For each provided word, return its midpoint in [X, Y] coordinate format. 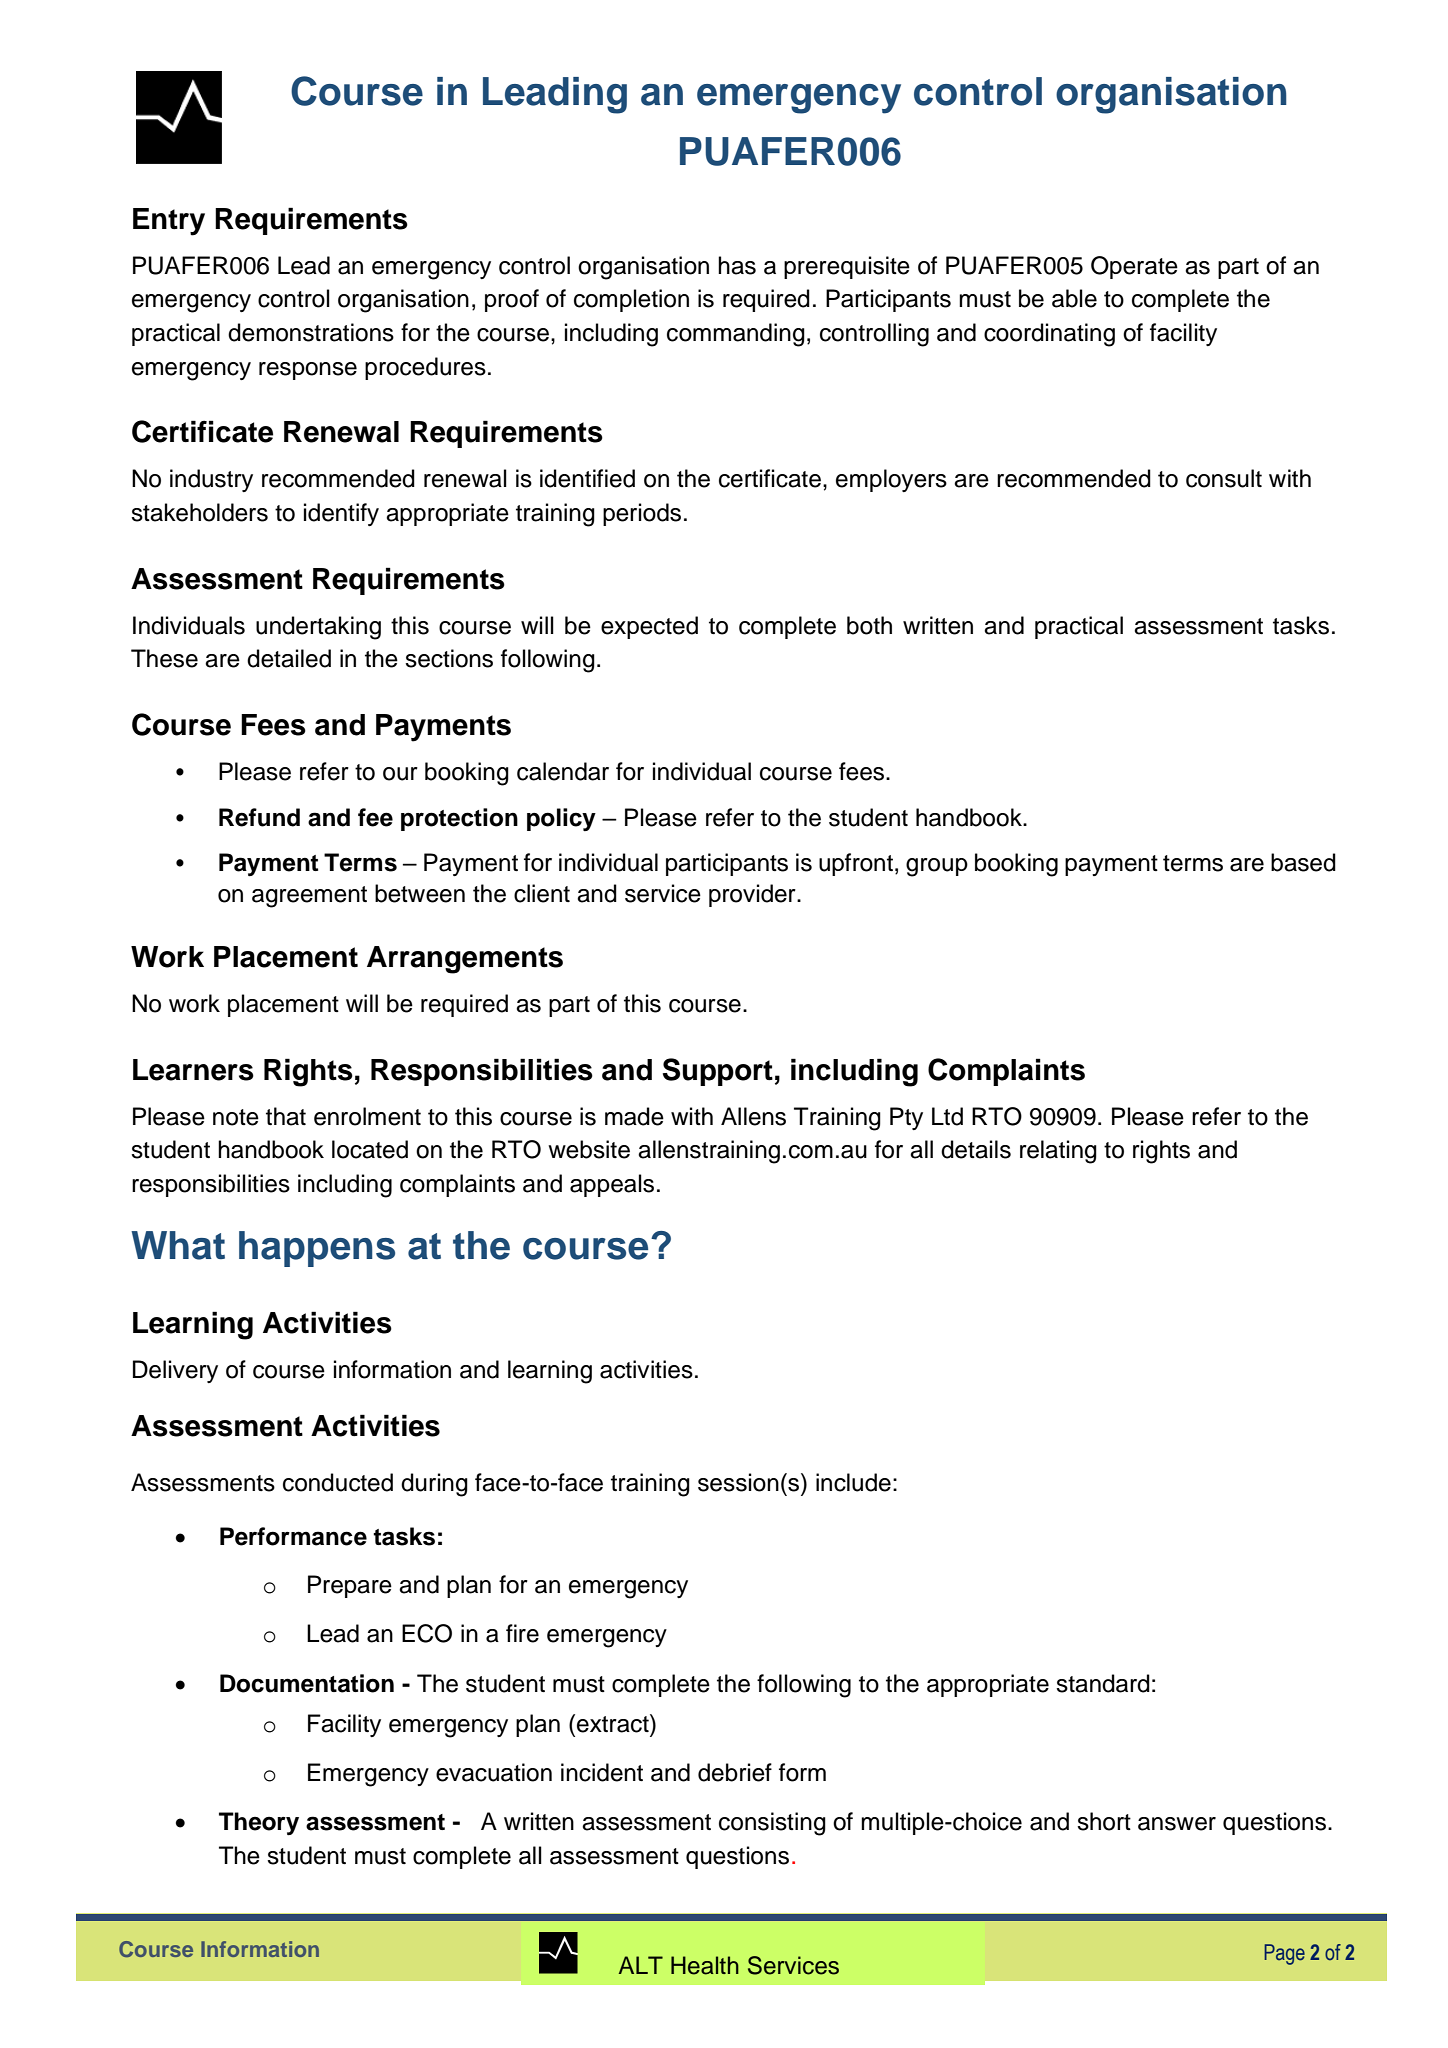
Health [705, 1965]
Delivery [175, 1371]
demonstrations [311, 332]
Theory [259, 1823]
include [853, 1482]
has [737, 265]
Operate [1134, 267]
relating [1058, 1152]
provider [753, 895]
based [1303, 862]
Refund [259, 817]
